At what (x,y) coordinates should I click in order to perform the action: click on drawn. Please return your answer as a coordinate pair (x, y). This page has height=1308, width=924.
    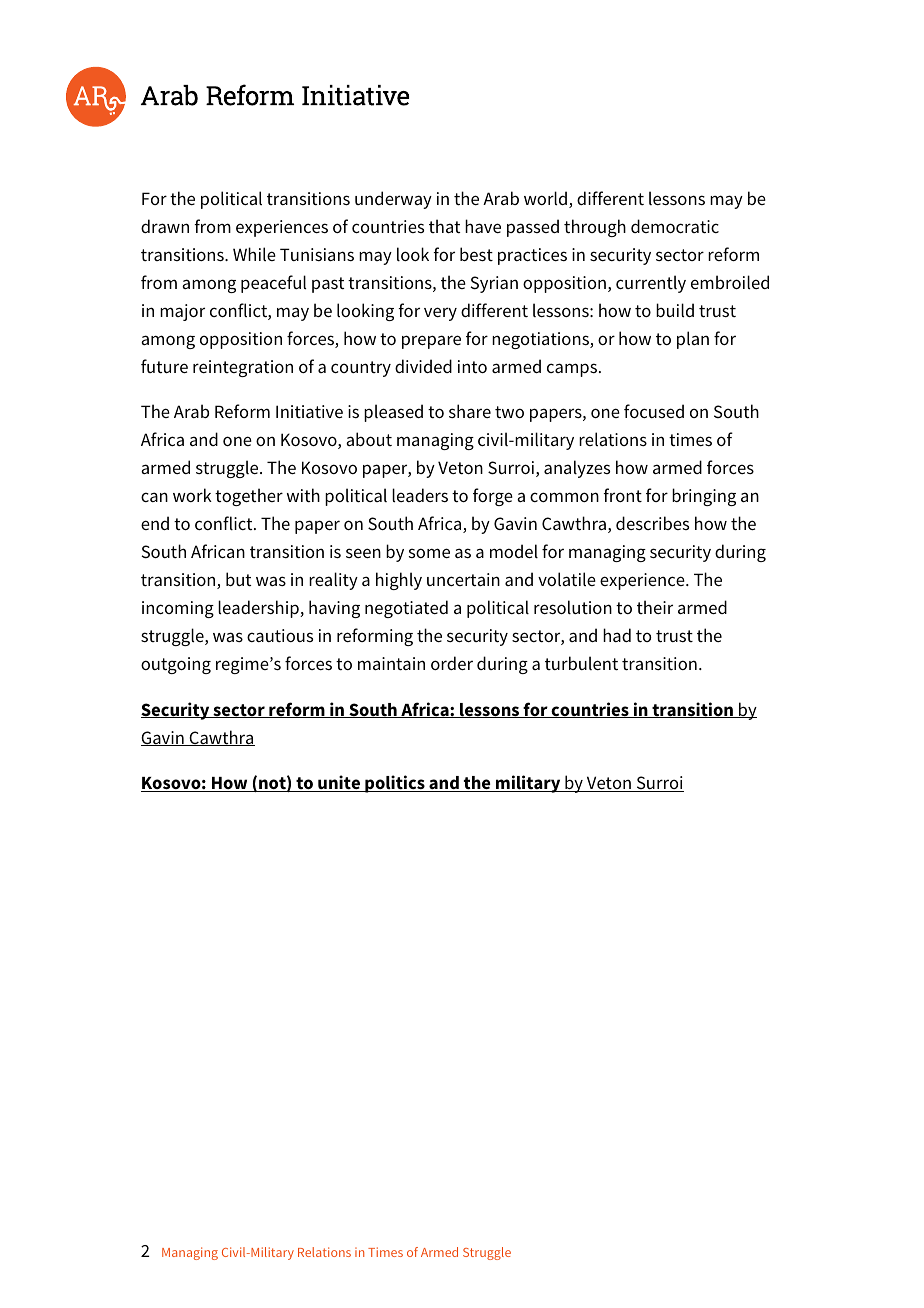
    Looking at the image, I should click on (165, 226).
